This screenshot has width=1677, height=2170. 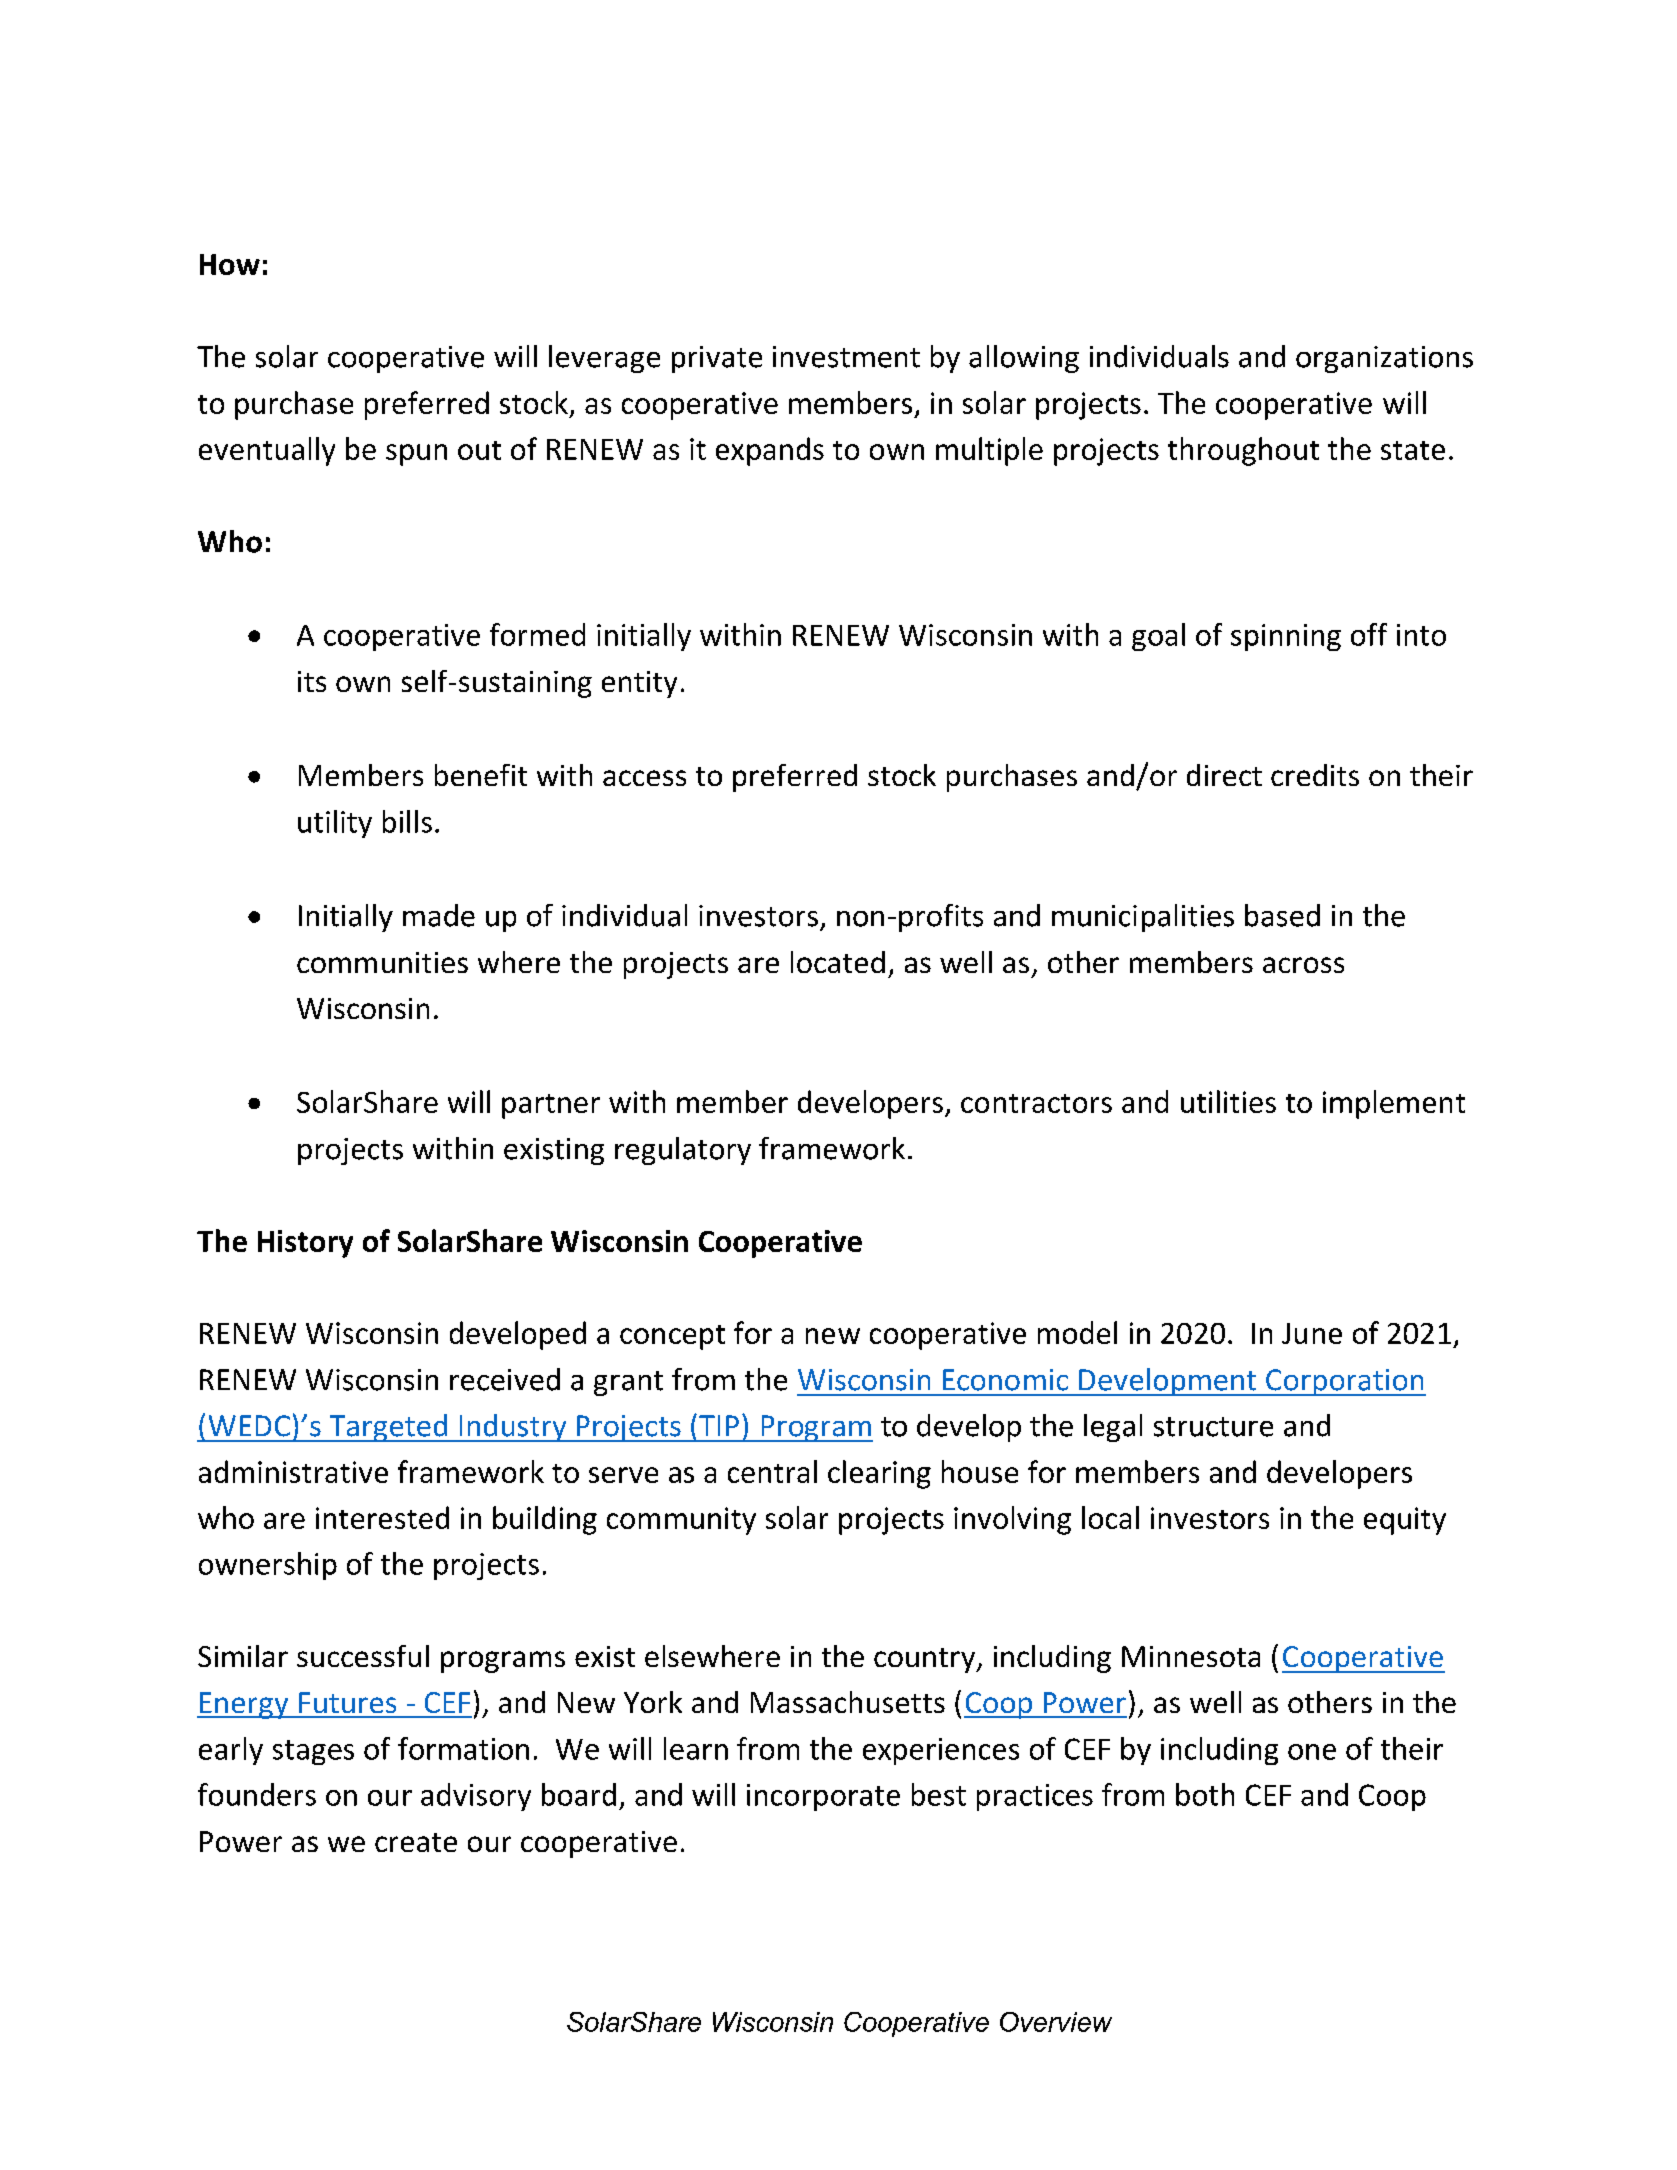 I want to click on organizations, so click(x=1384, y=359).
